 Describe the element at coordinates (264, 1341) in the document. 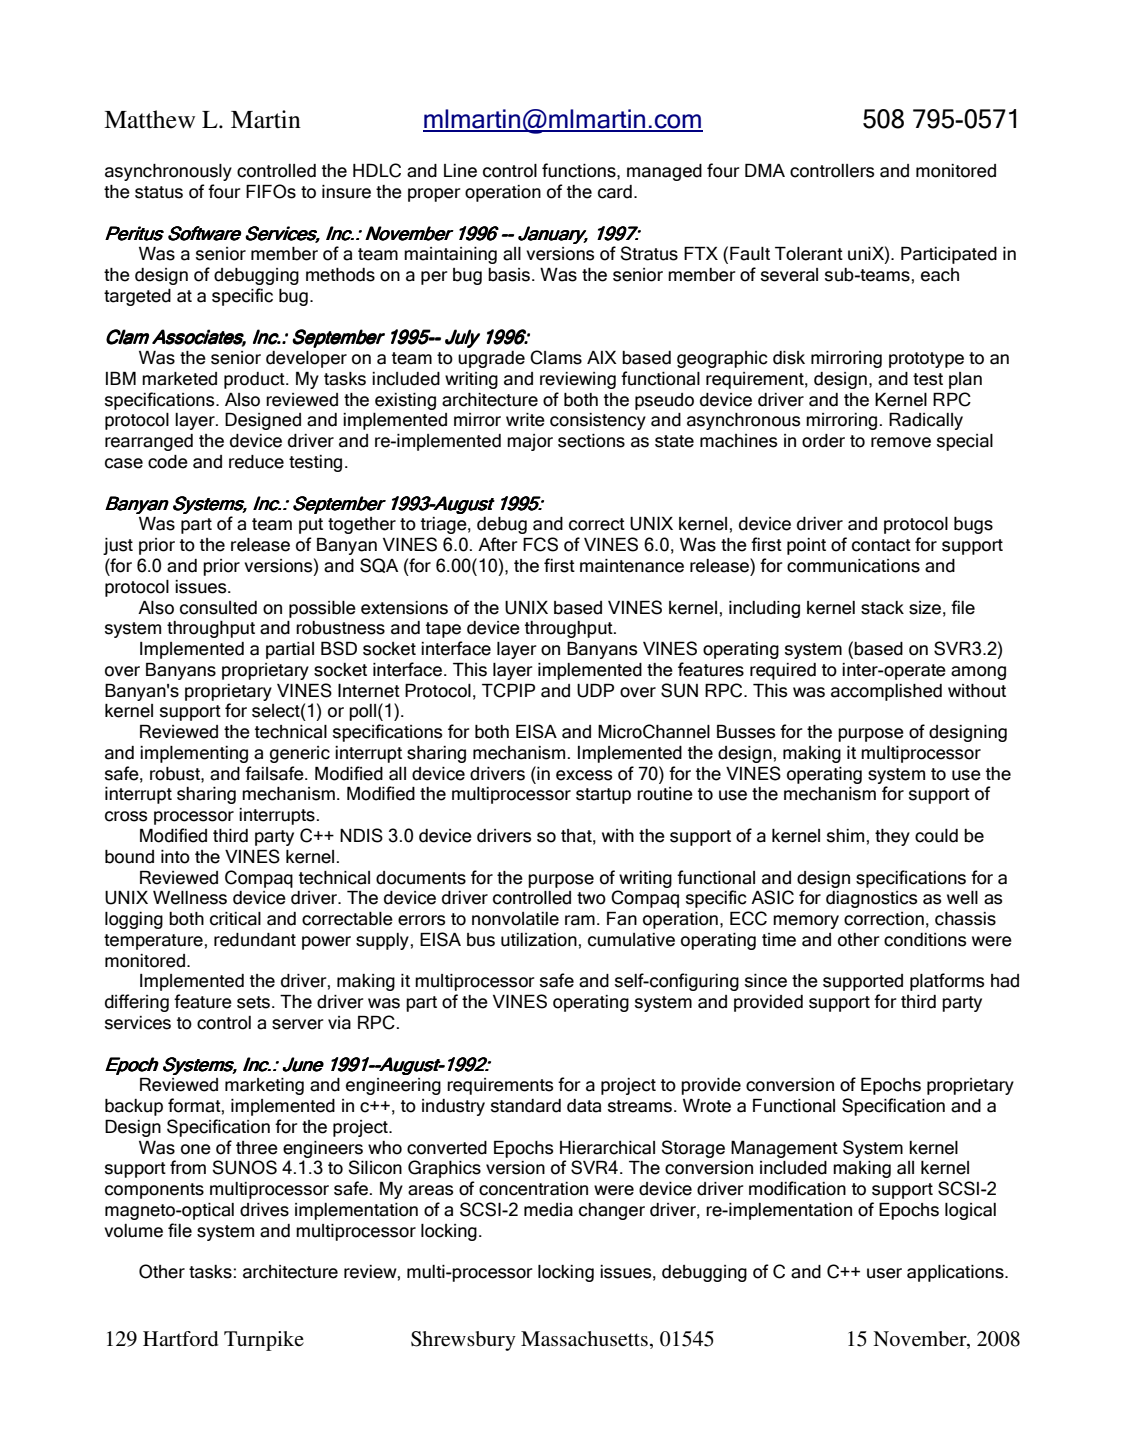

I see `Turnpike` at that location.
